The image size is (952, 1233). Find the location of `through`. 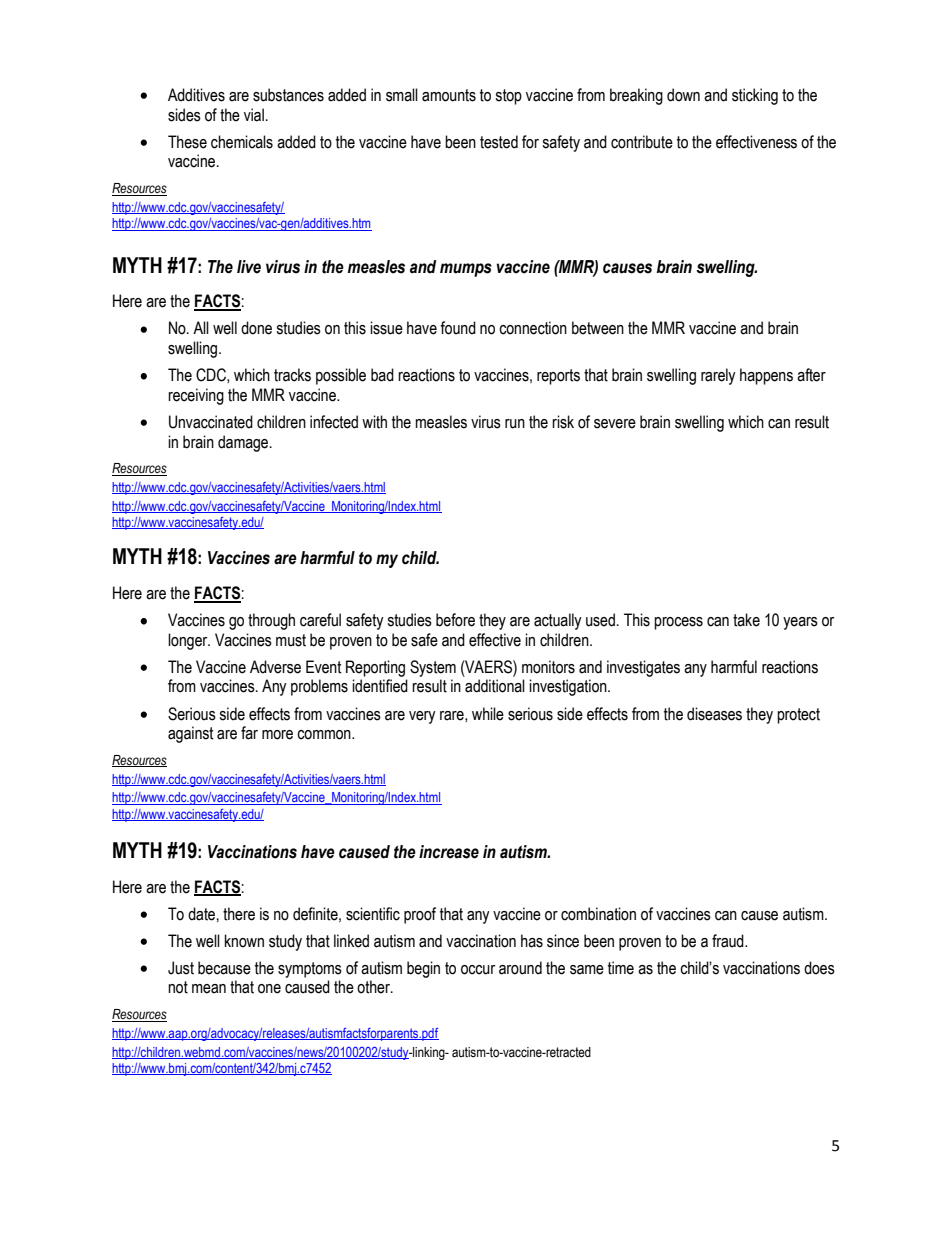

through is located at coordinates (271, 621).
